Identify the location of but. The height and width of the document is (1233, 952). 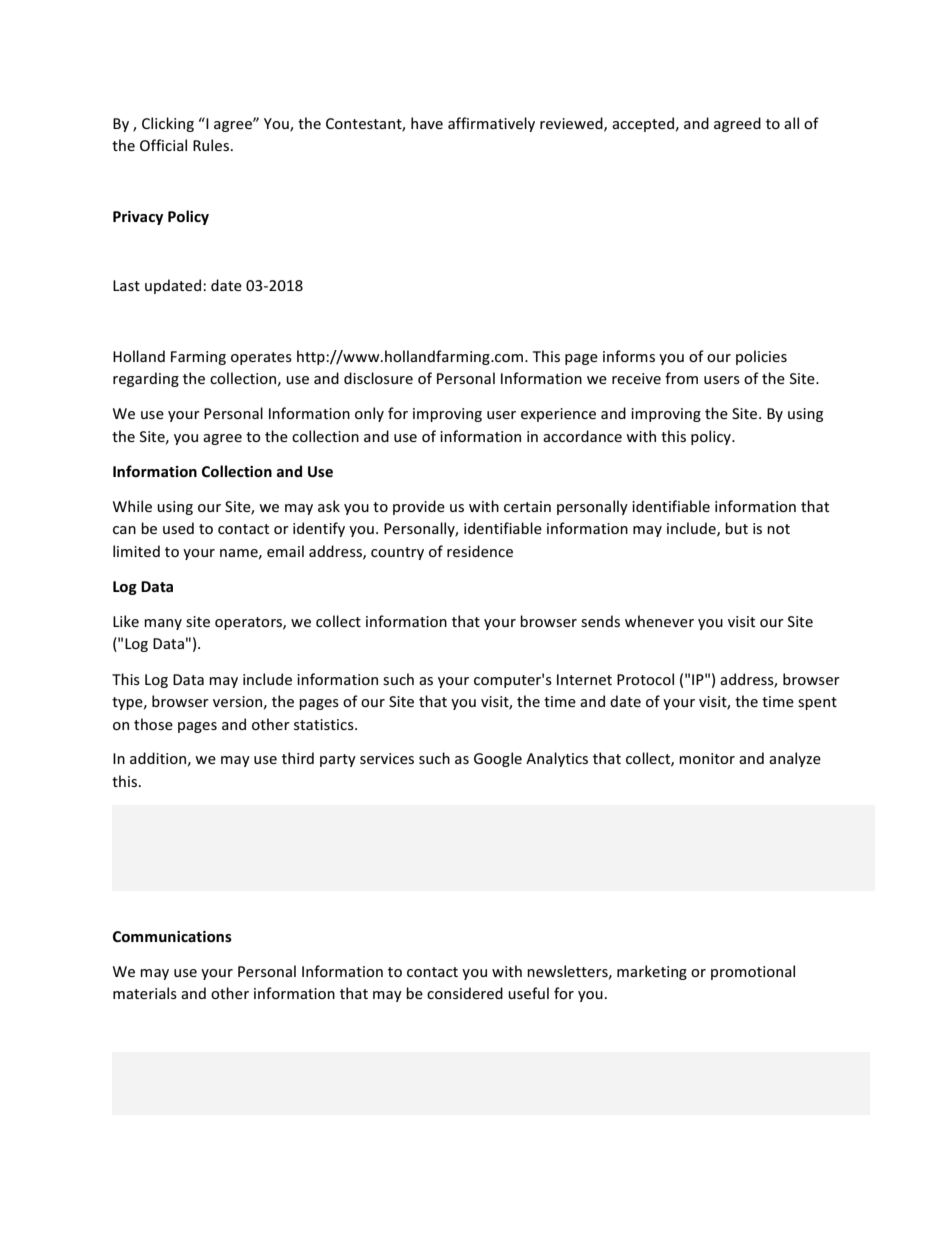
(736, 528).
